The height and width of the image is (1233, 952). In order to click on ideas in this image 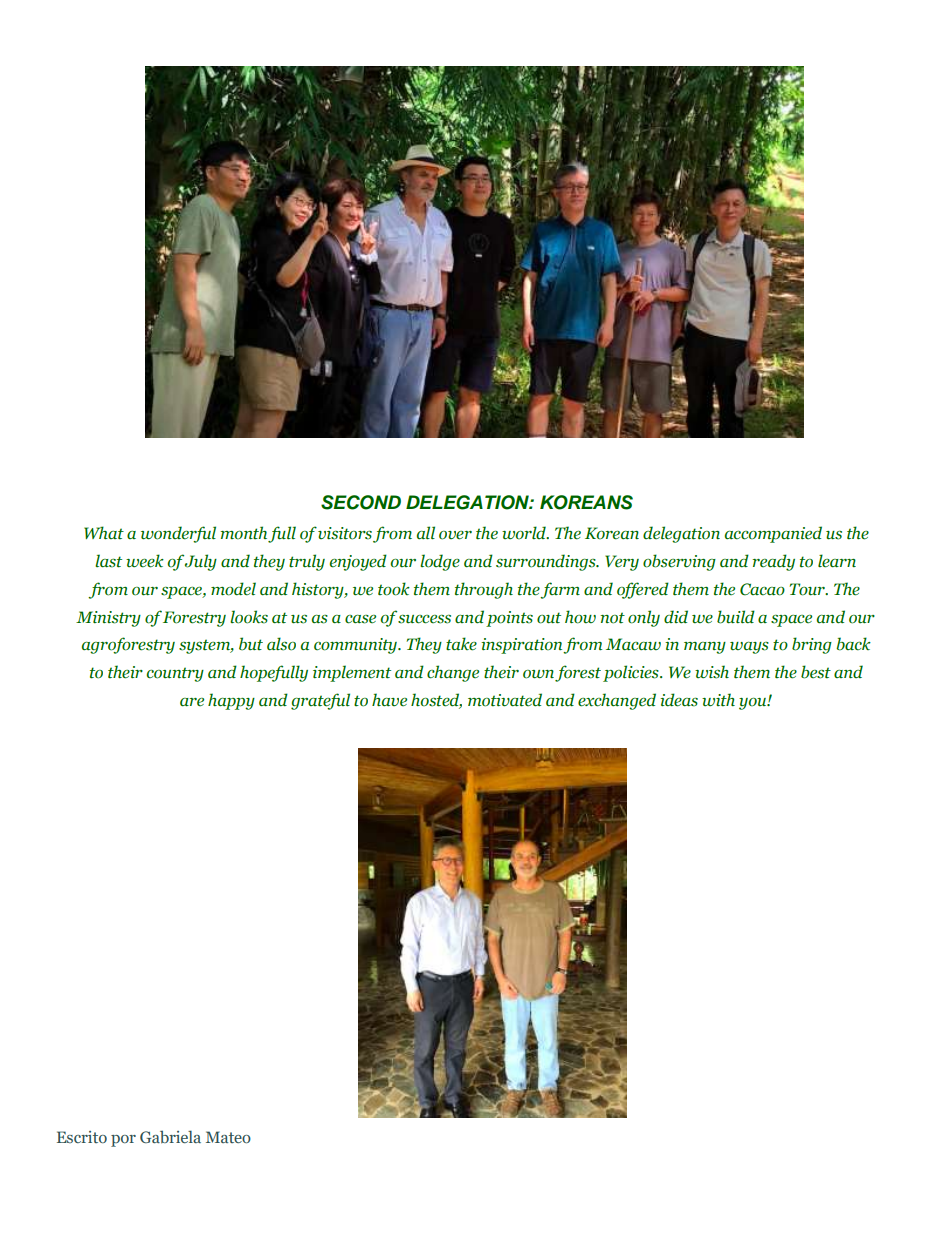, I will do `click(679, 700)`.
